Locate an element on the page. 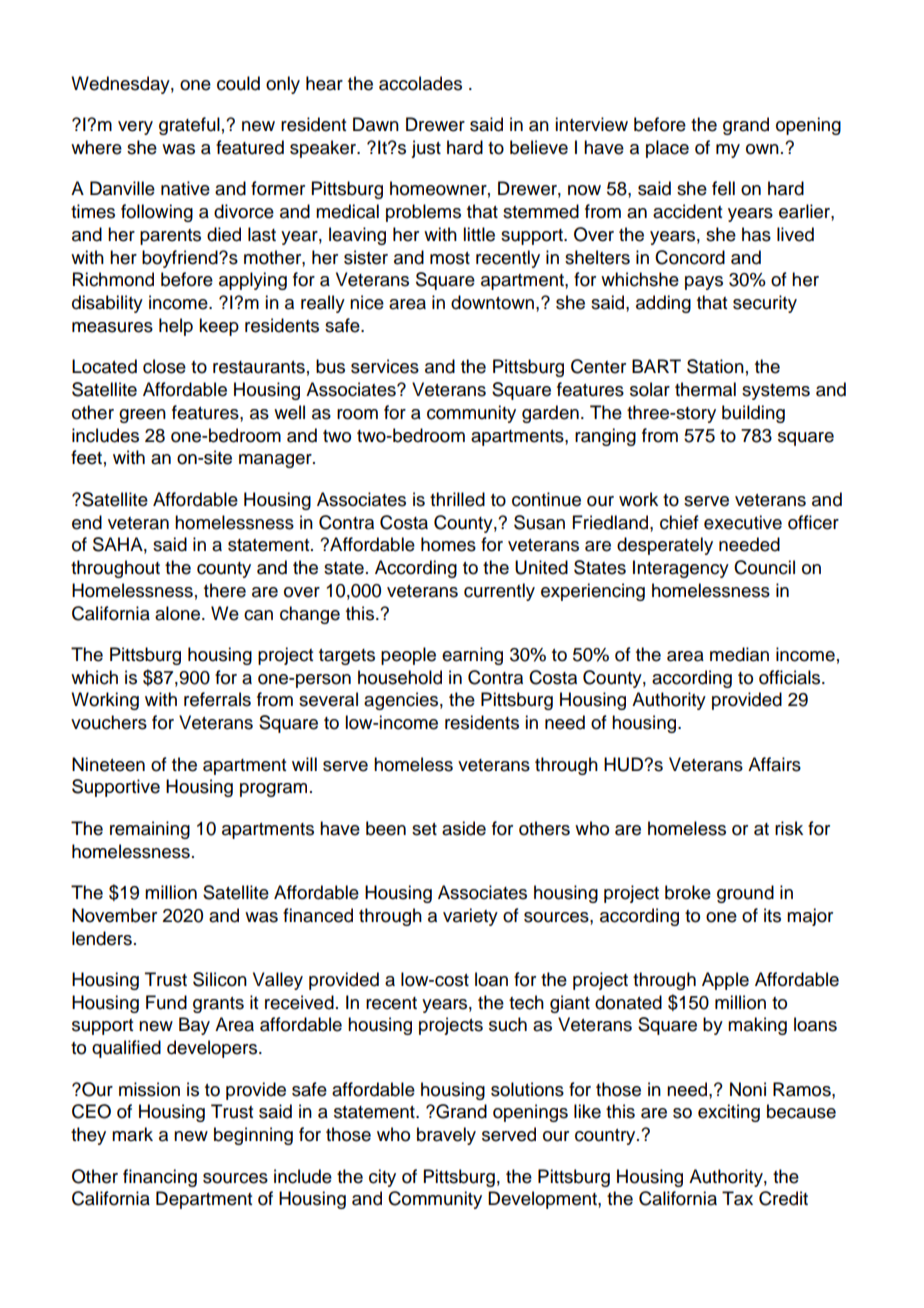  thrilled is located at coordinates (457, 499).
